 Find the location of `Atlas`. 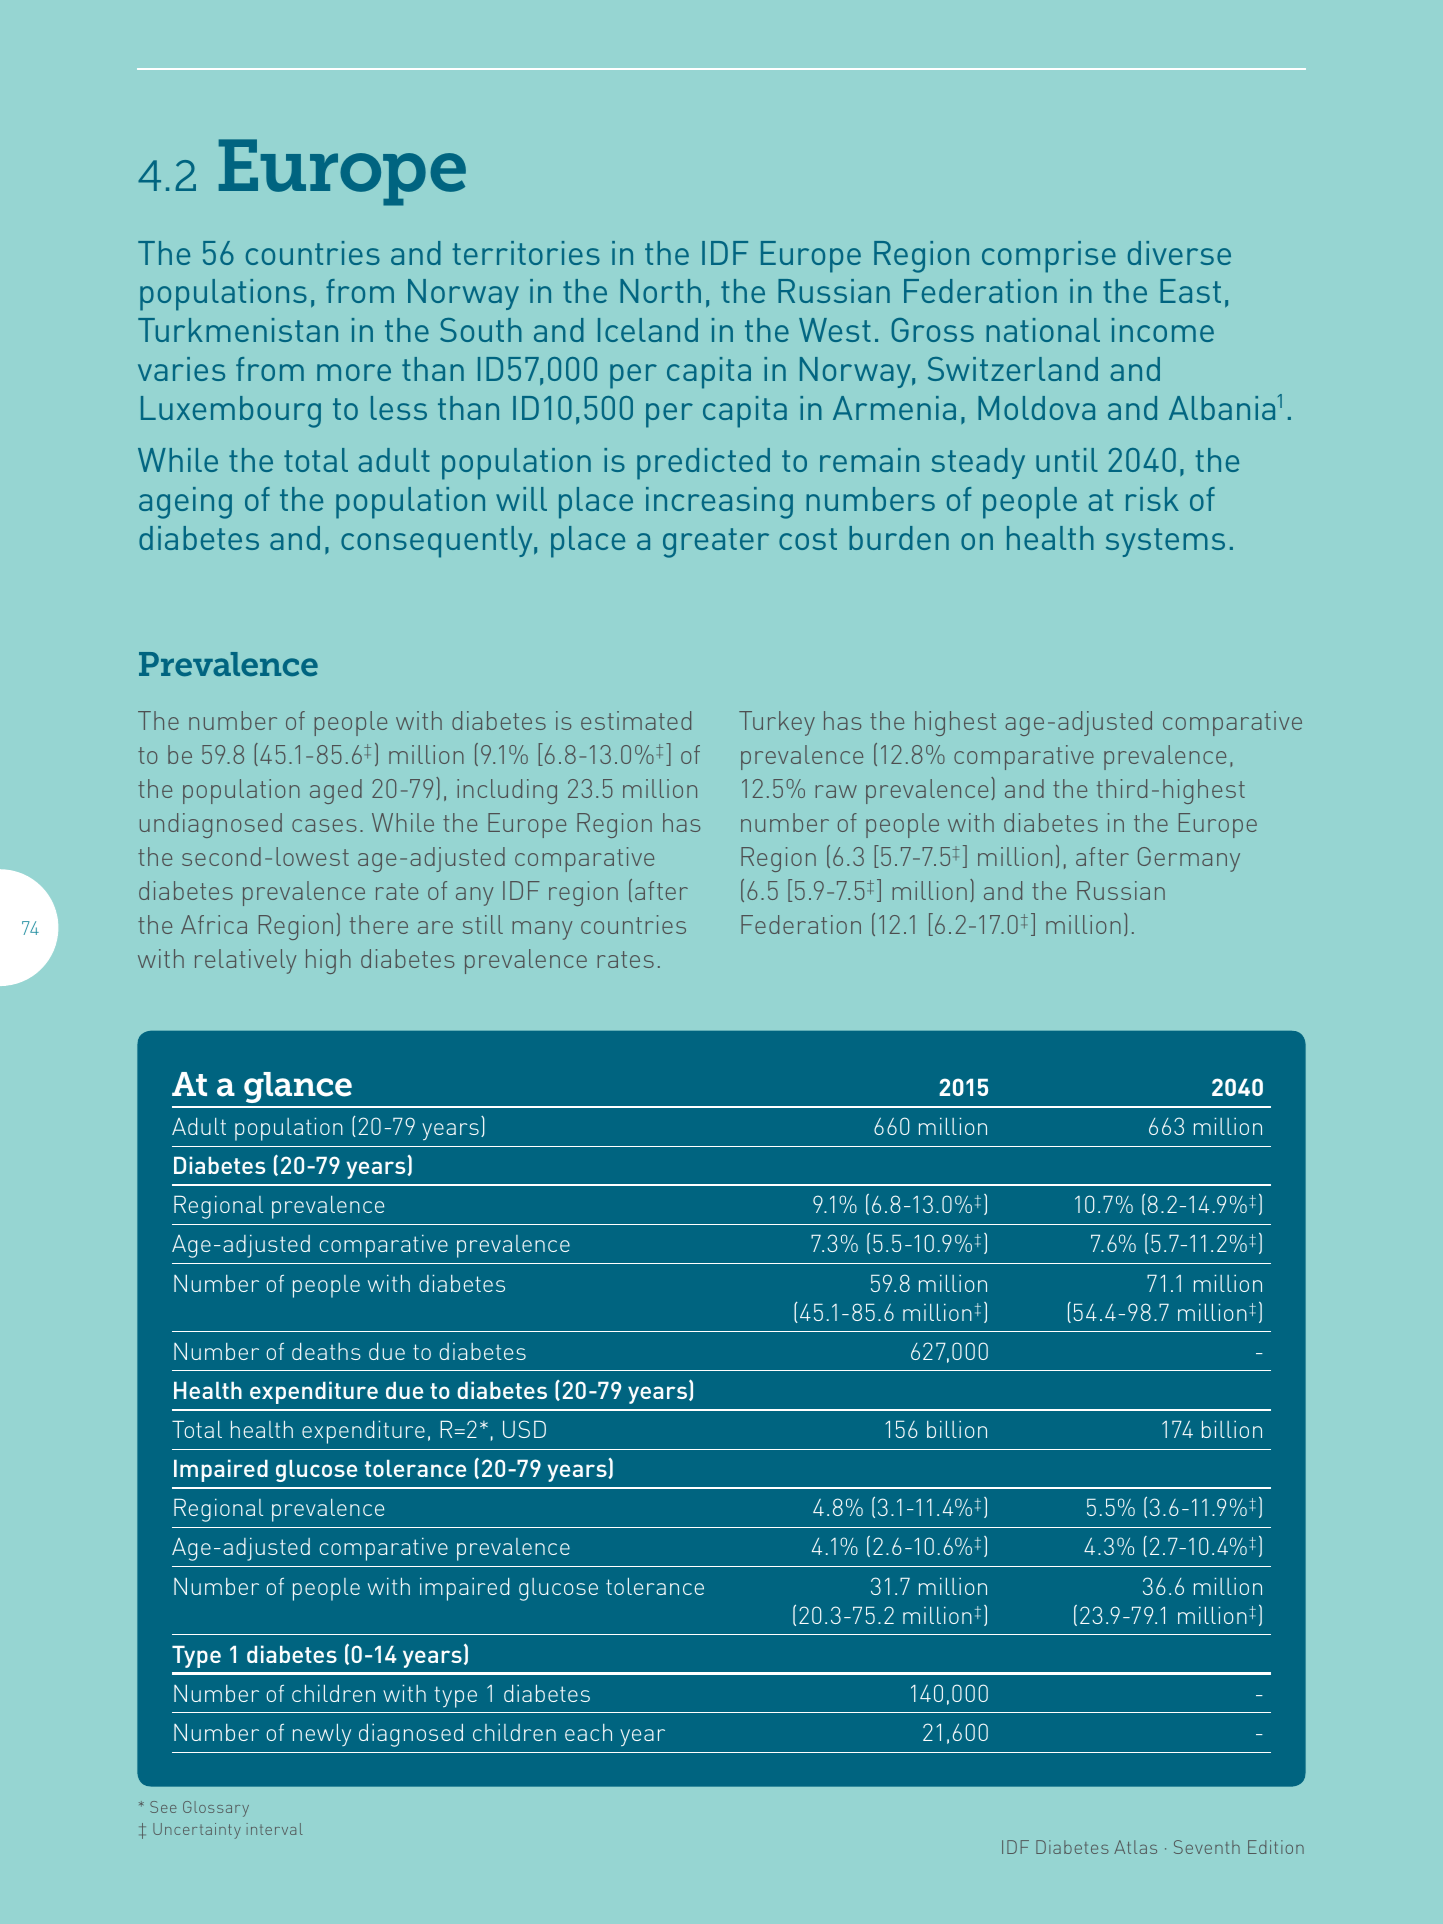

Atlas is located at coordinates (1135, 1847).
